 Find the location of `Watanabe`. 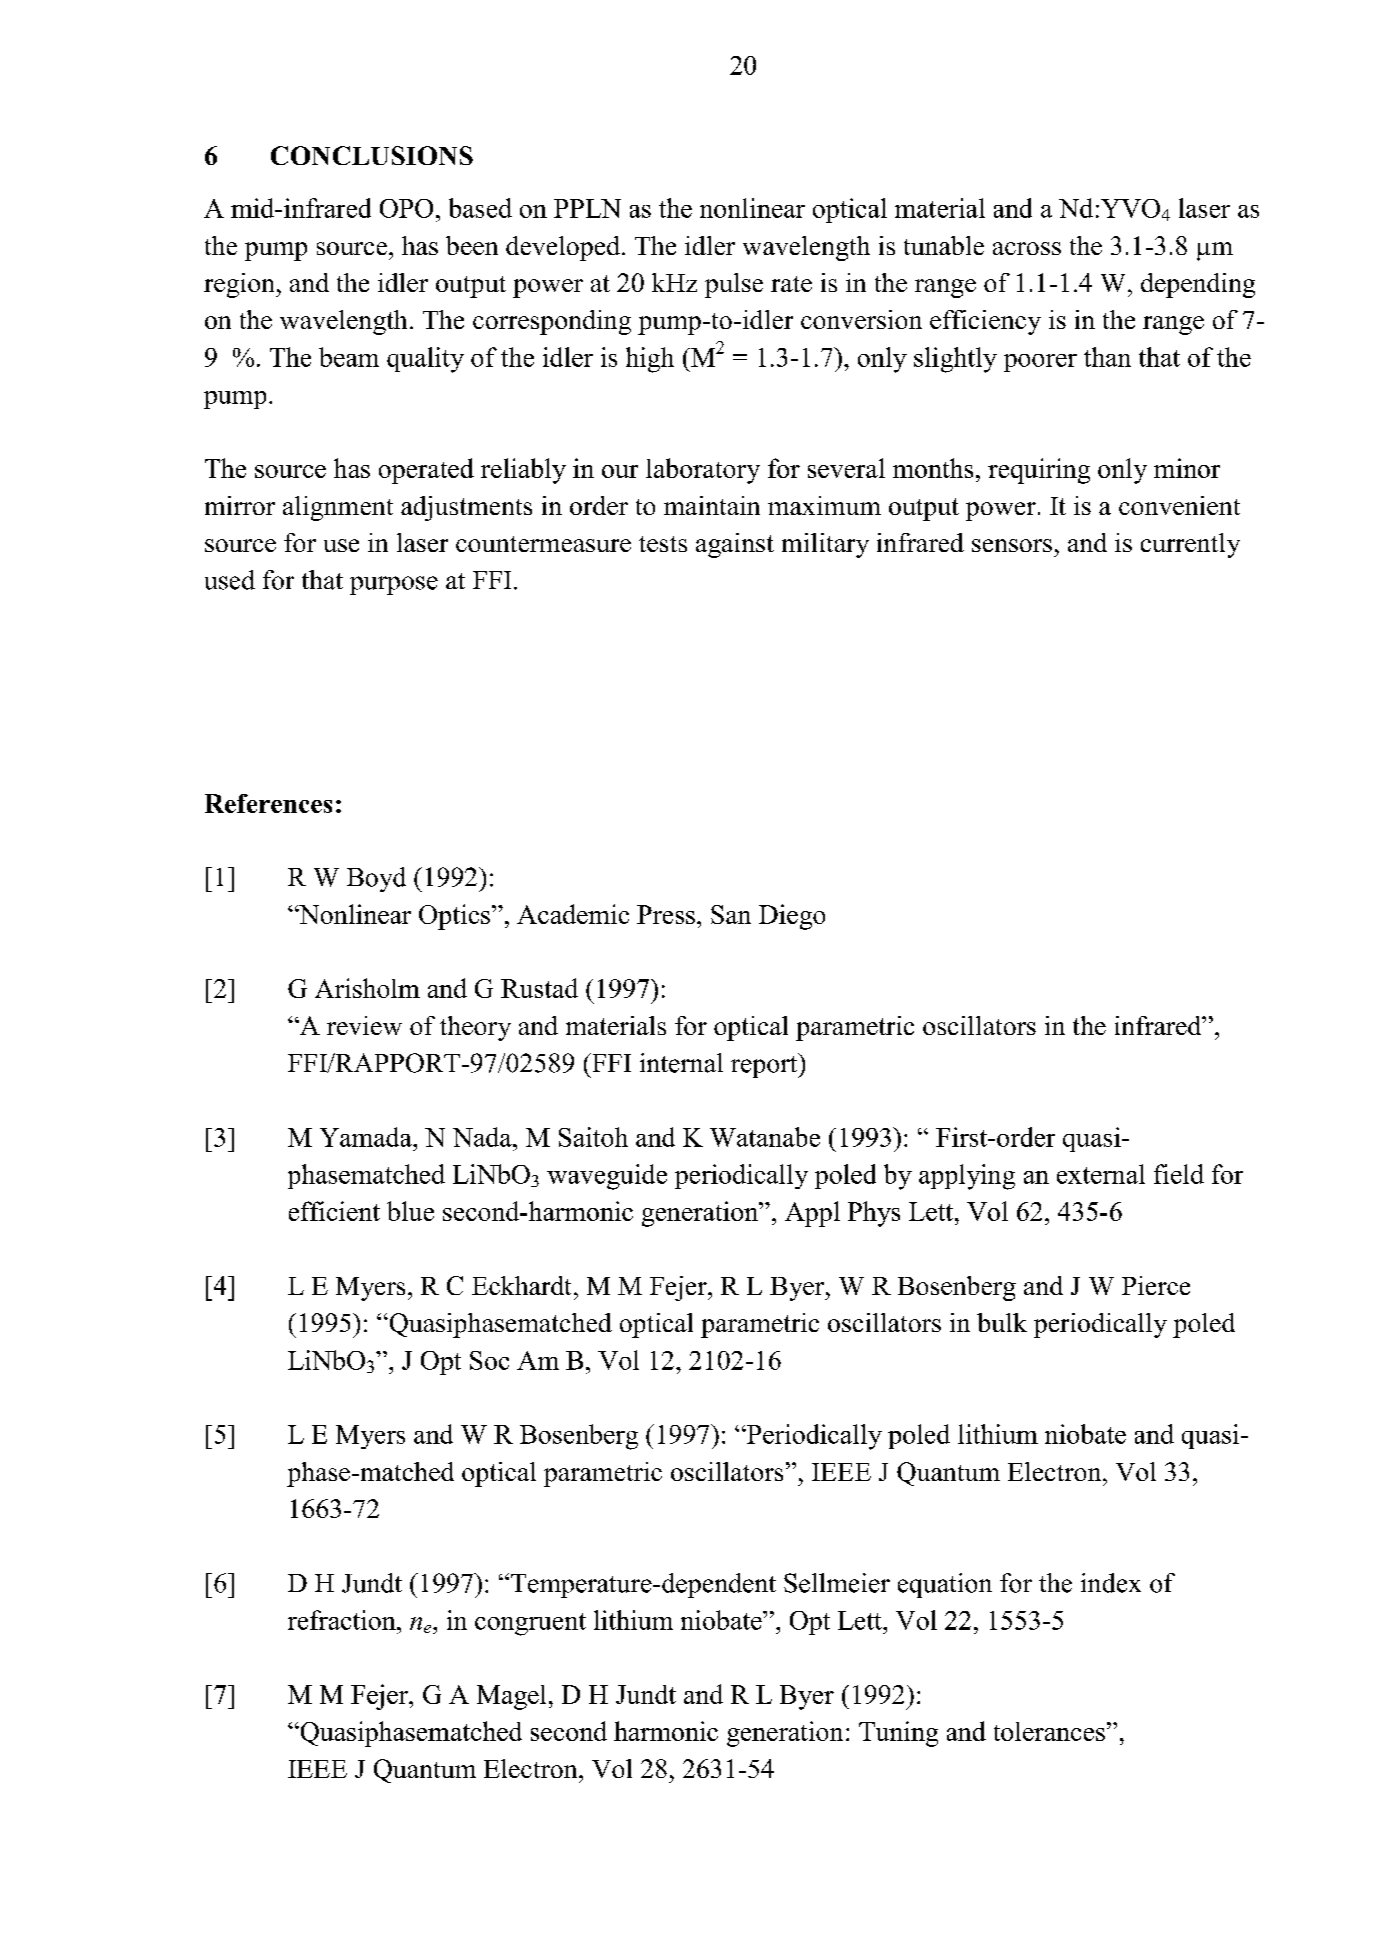

Watanabe is located at coordinates (765, 1137).
